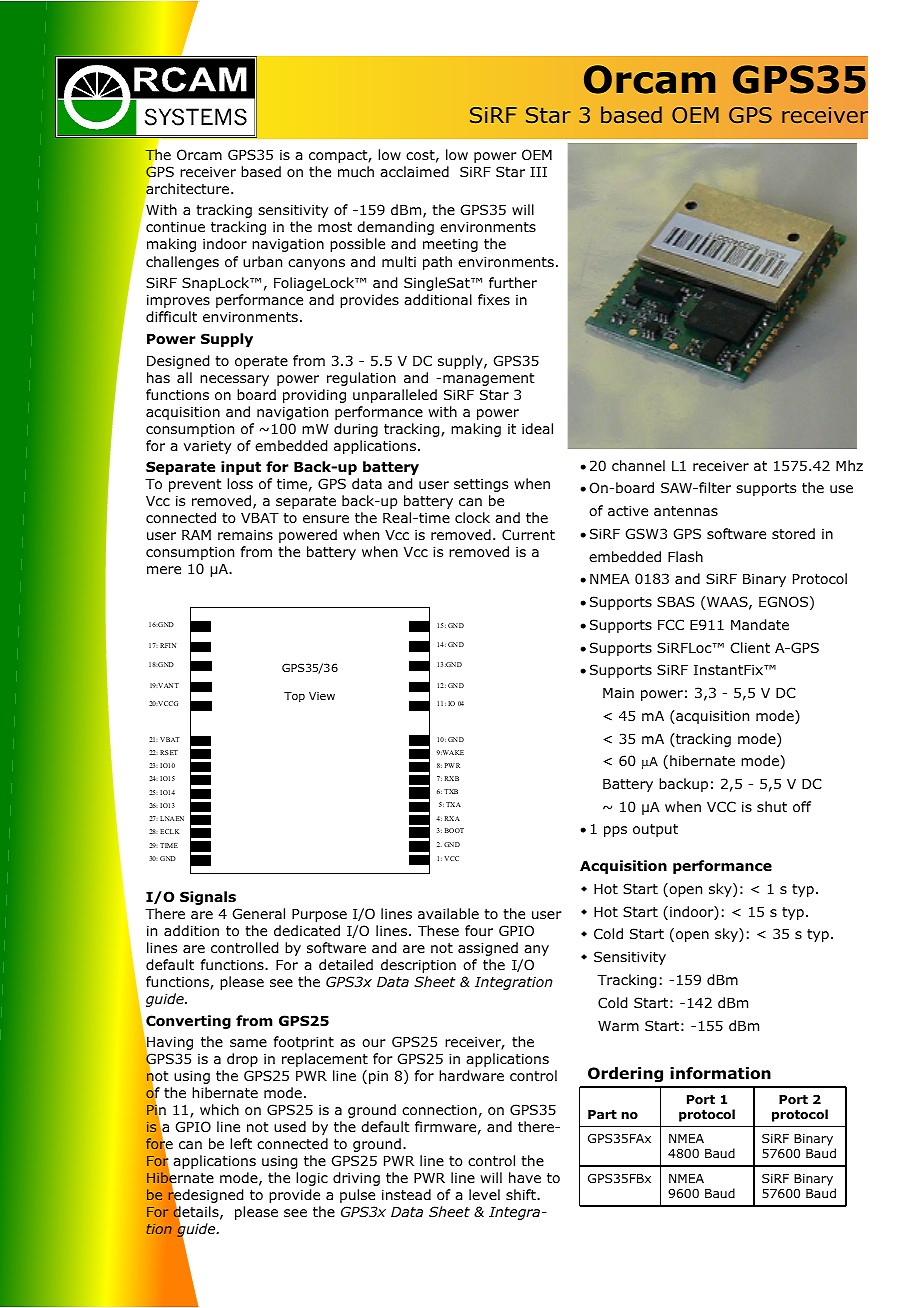 The height and width of the page is (1308, 924). I want to click on further, so click(513, 282).
